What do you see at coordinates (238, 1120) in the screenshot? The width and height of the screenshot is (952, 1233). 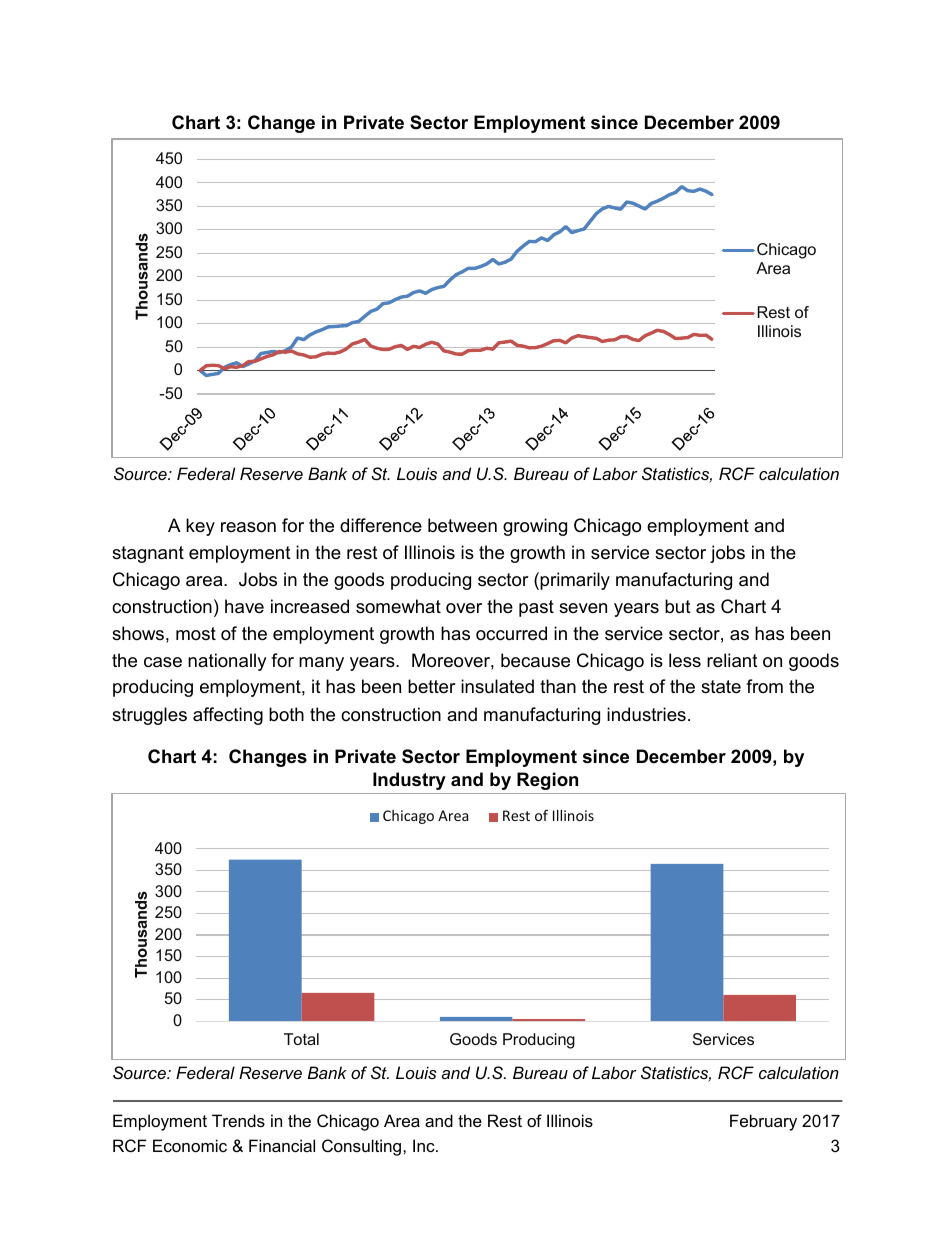 I see `Trends` at bounding box center [238, 1120].
